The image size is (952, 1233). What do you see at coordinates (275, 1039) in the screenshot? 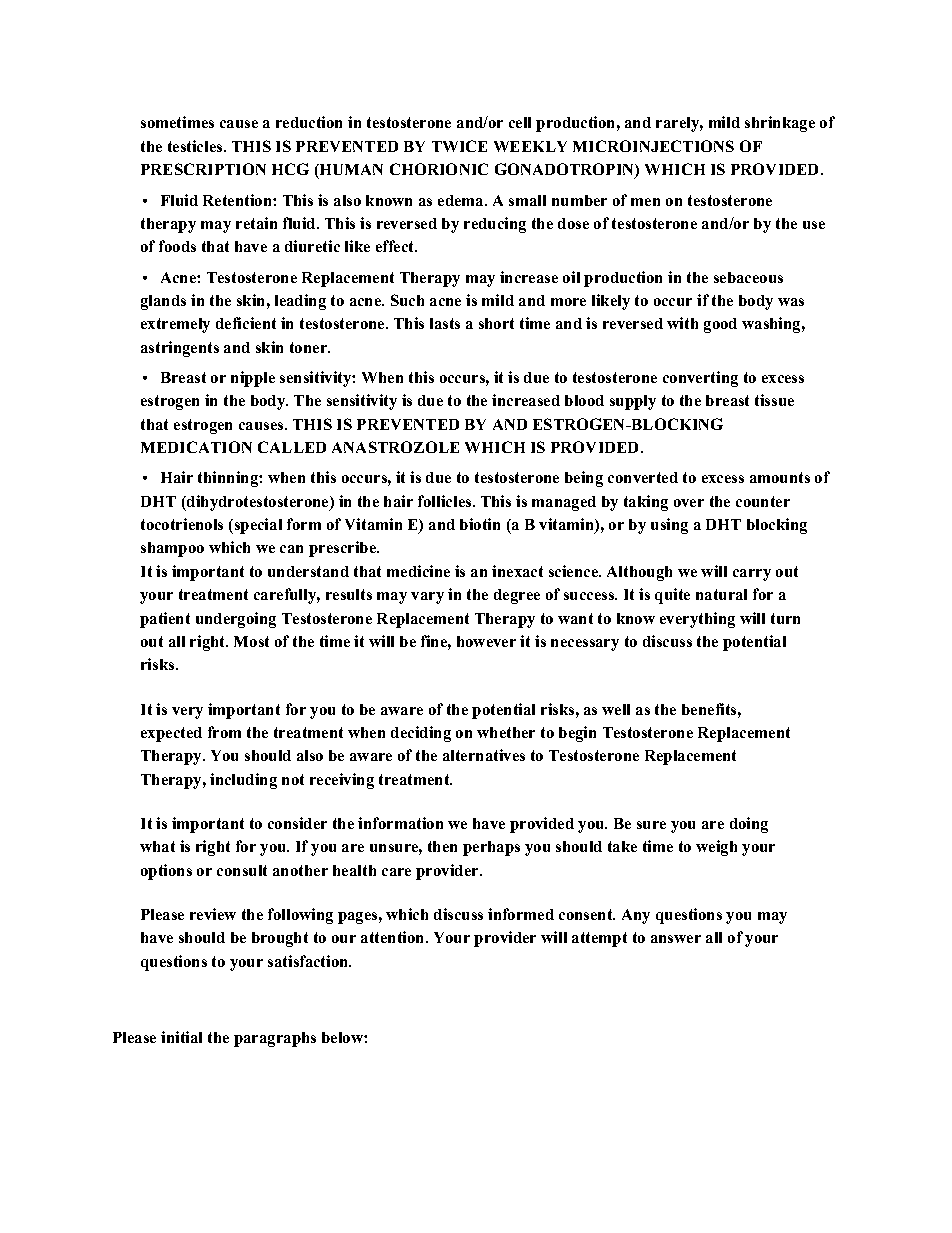
I see `paragraphs` at bounding box center [275, 1039].
